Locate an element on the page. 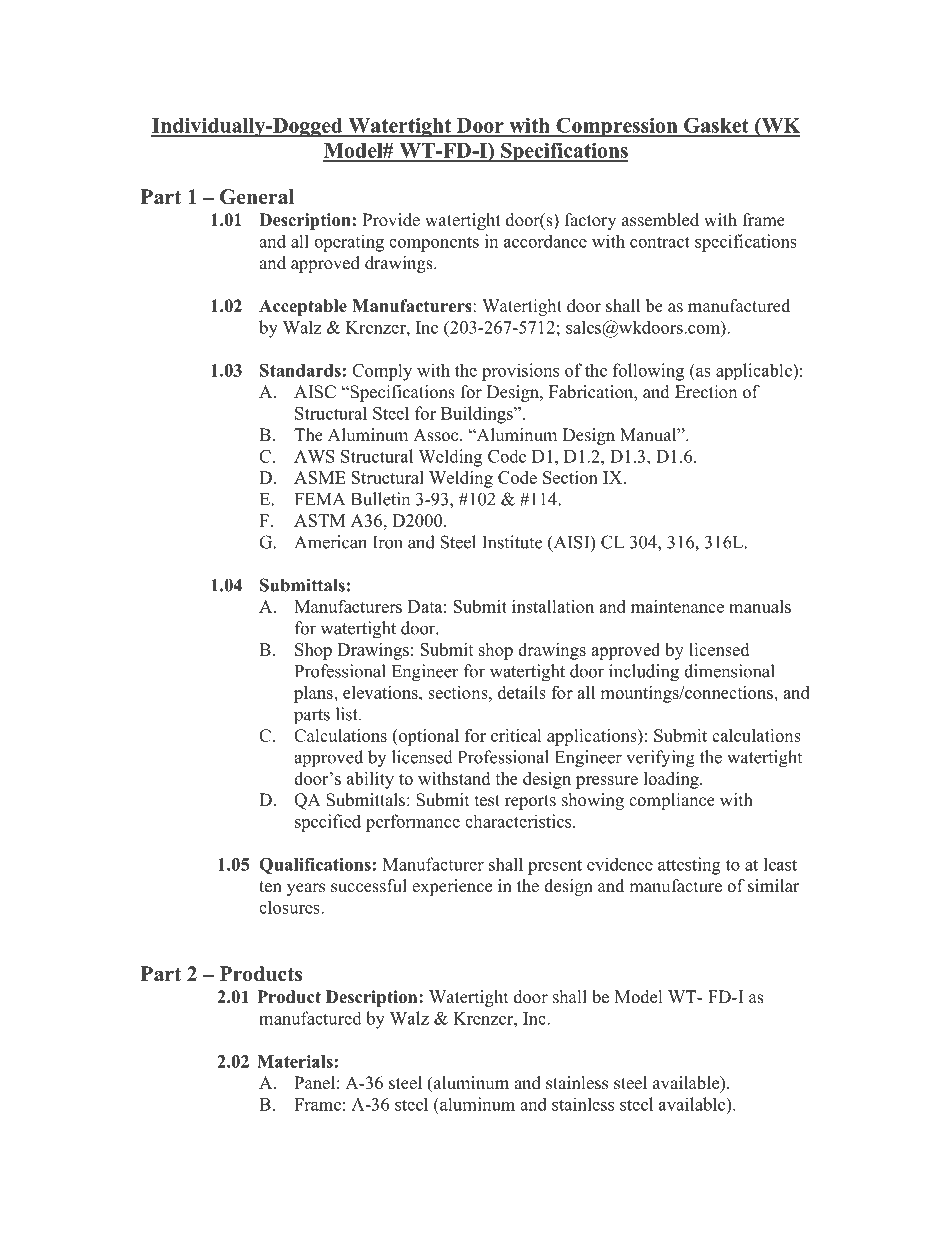  critical is located at coordinates (516, 735).
